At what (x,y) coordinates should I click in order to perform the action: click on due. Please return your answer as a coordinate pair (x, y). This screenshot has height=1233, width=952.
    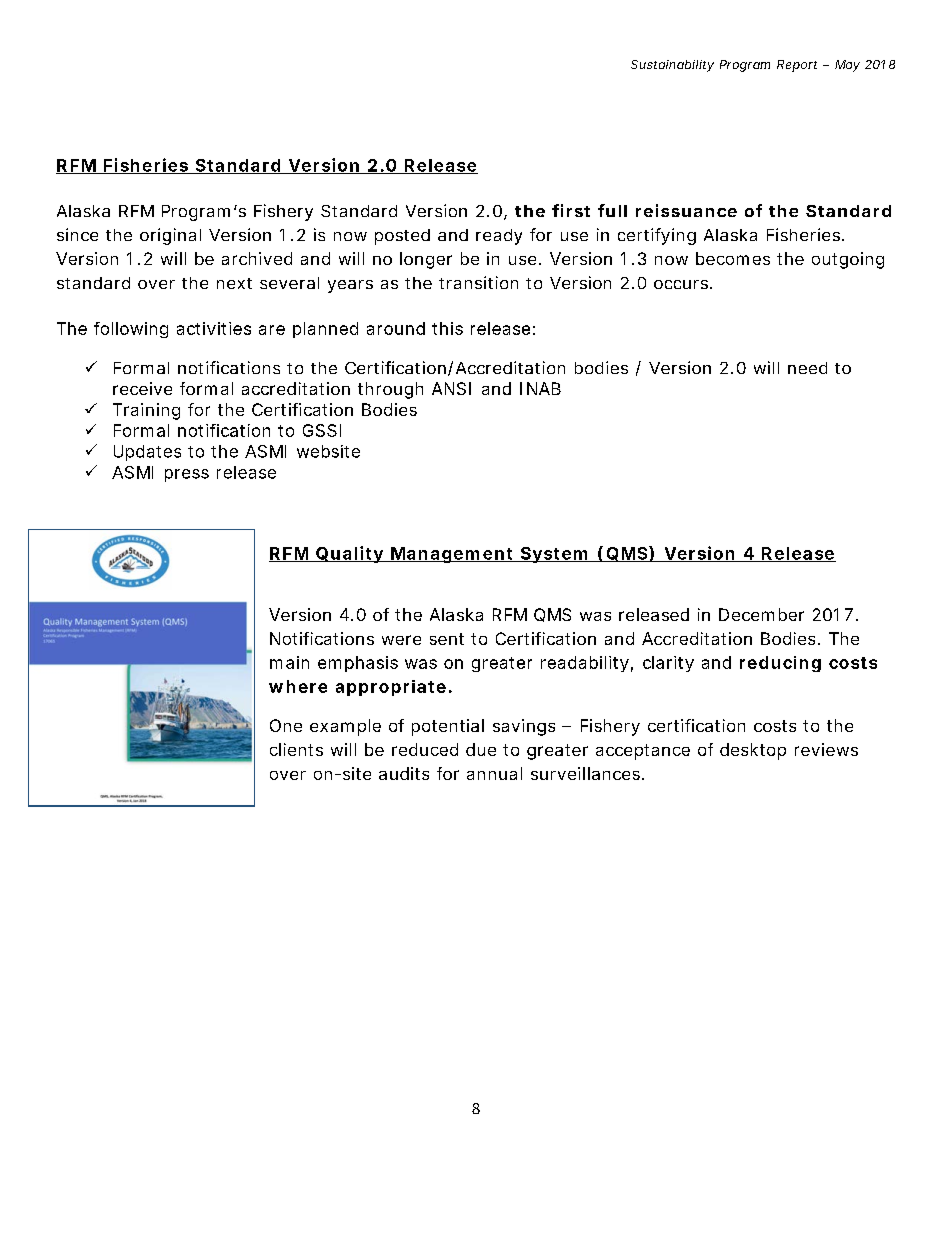
    Looking at the image, I should click on (481, 749).
